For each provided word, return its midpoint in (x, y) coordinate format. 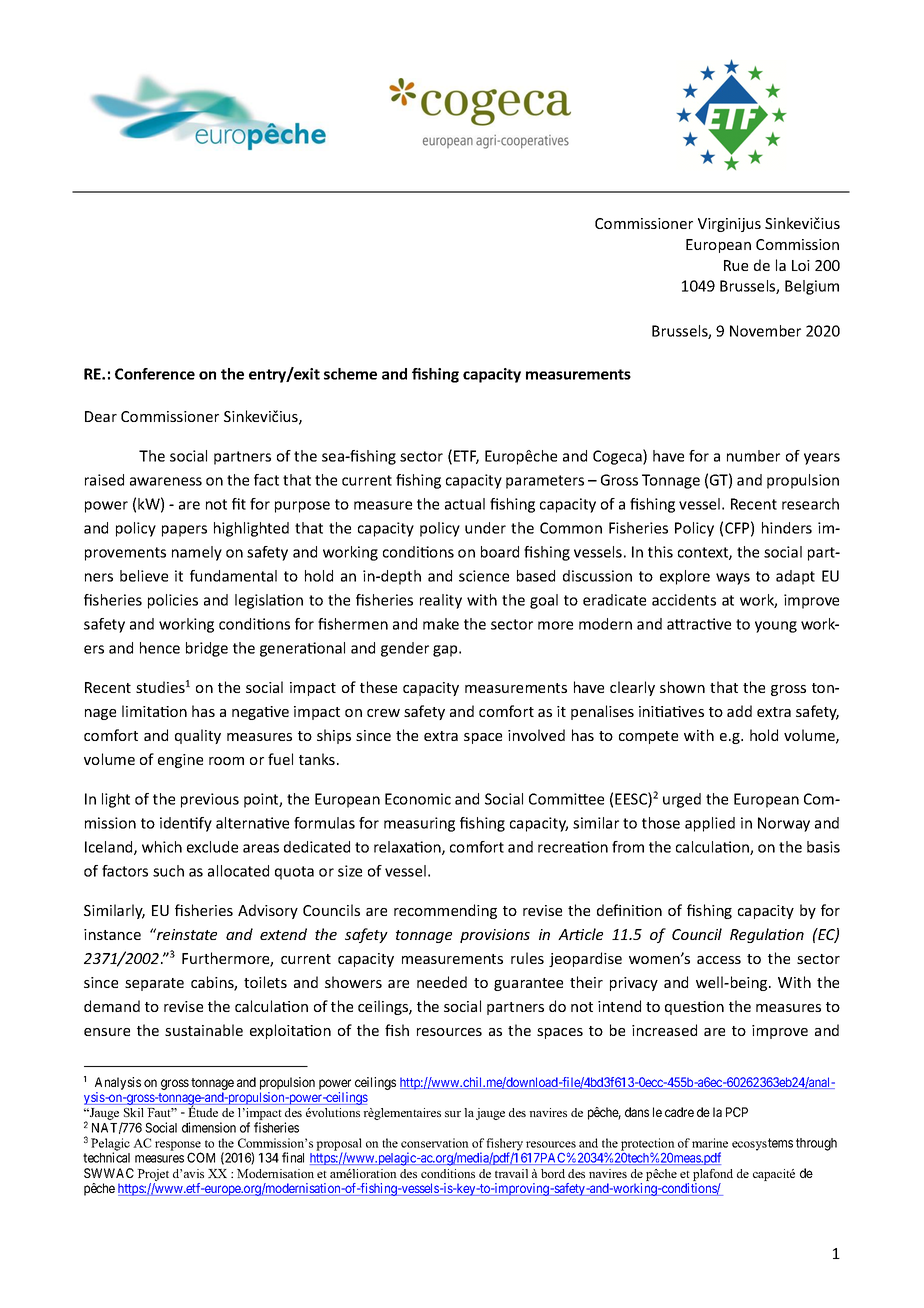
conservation (435, 1143)
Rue (736, 265)
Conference (155, 374)
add (739, 711)
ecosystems (762, 1144)
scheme (350, 374)
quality (198, 736)
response (178, 1147)
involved (536, 735)
